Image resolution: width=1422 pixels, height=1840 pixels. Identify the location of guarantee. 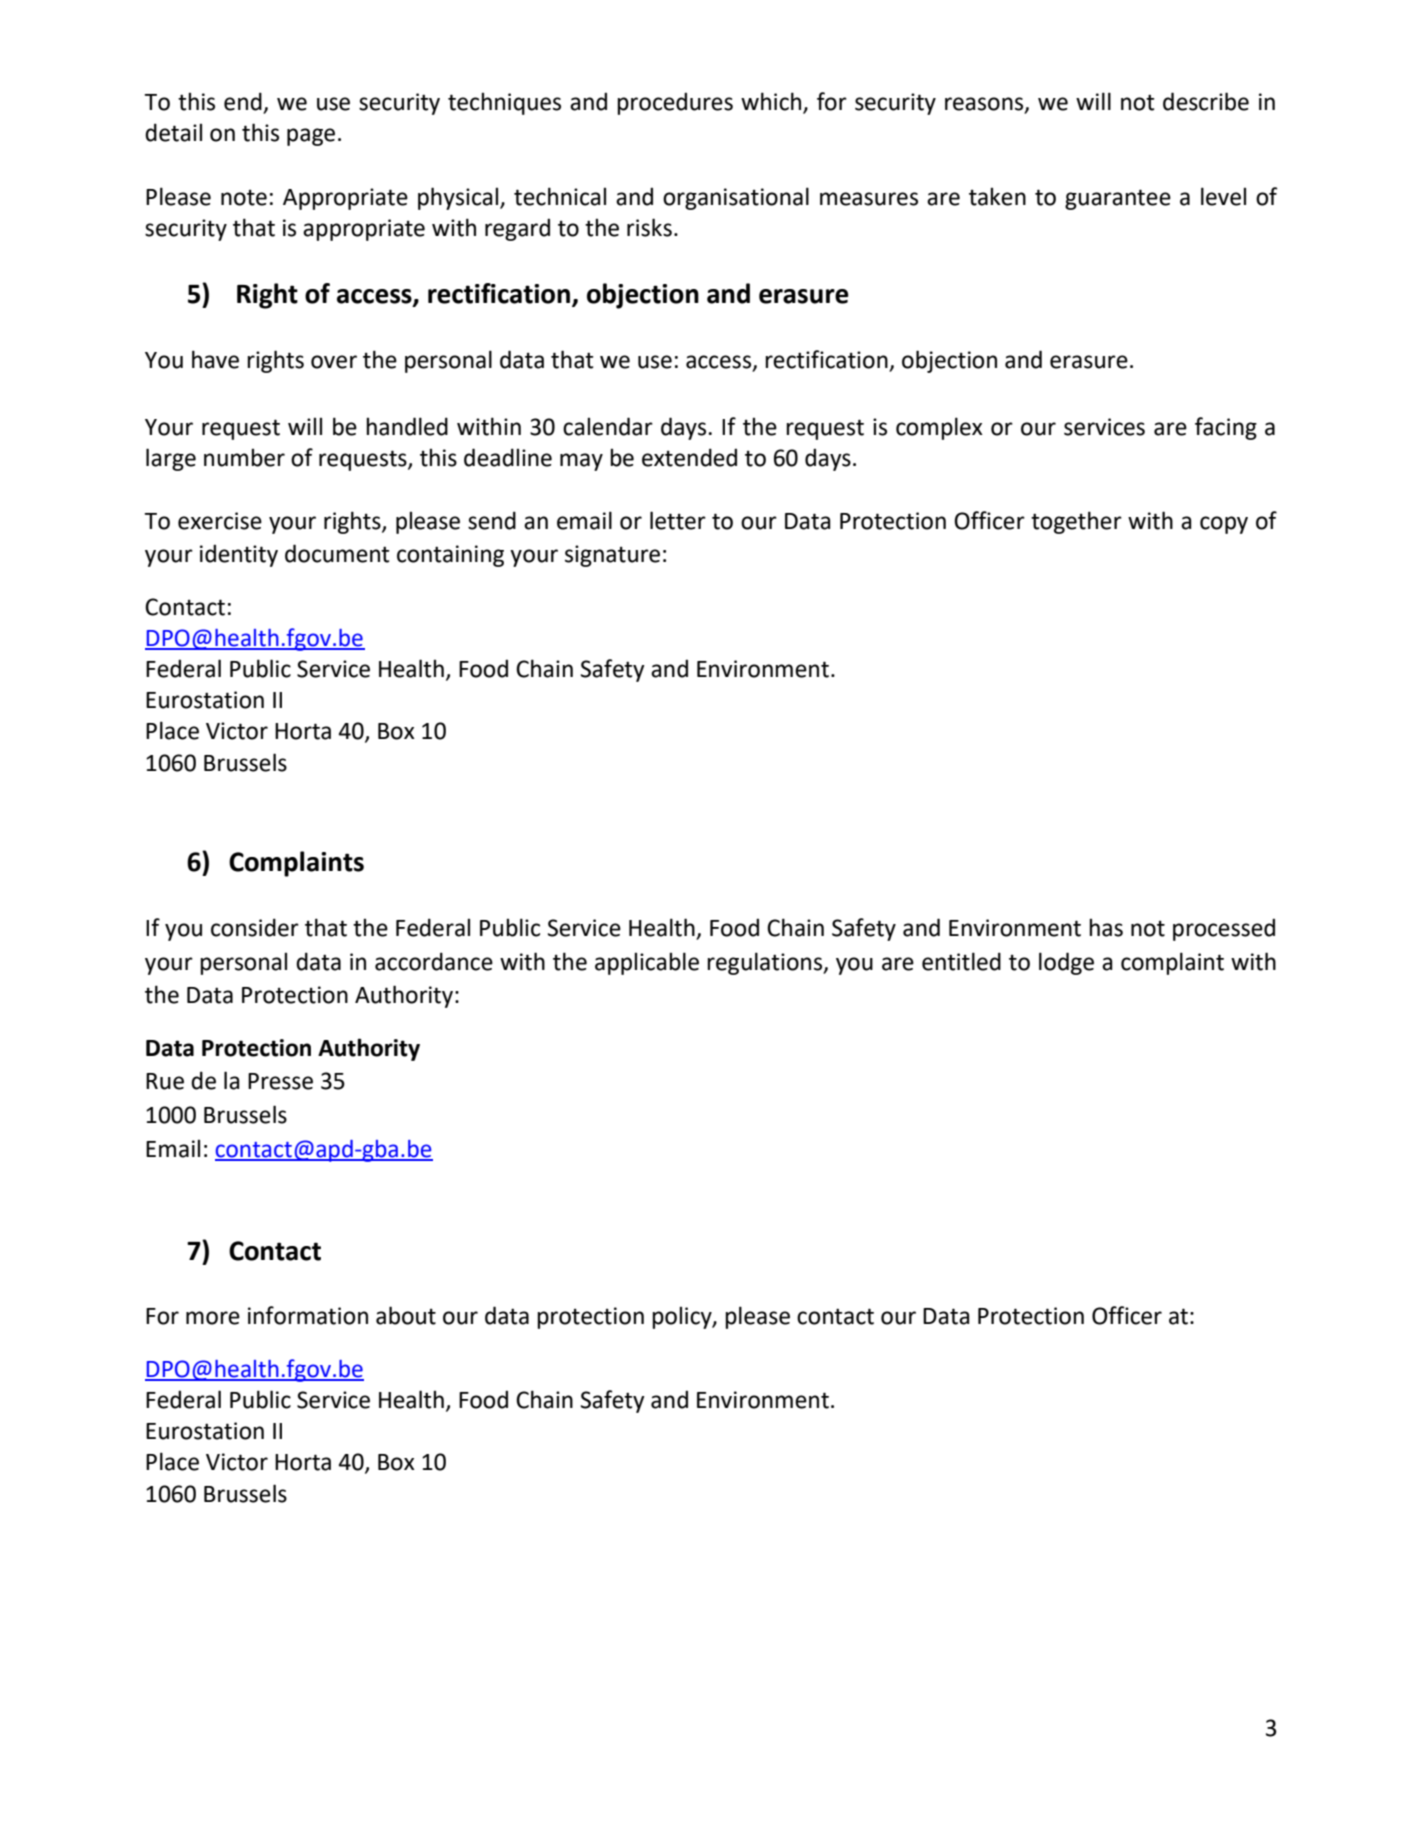
(1118, 199).
